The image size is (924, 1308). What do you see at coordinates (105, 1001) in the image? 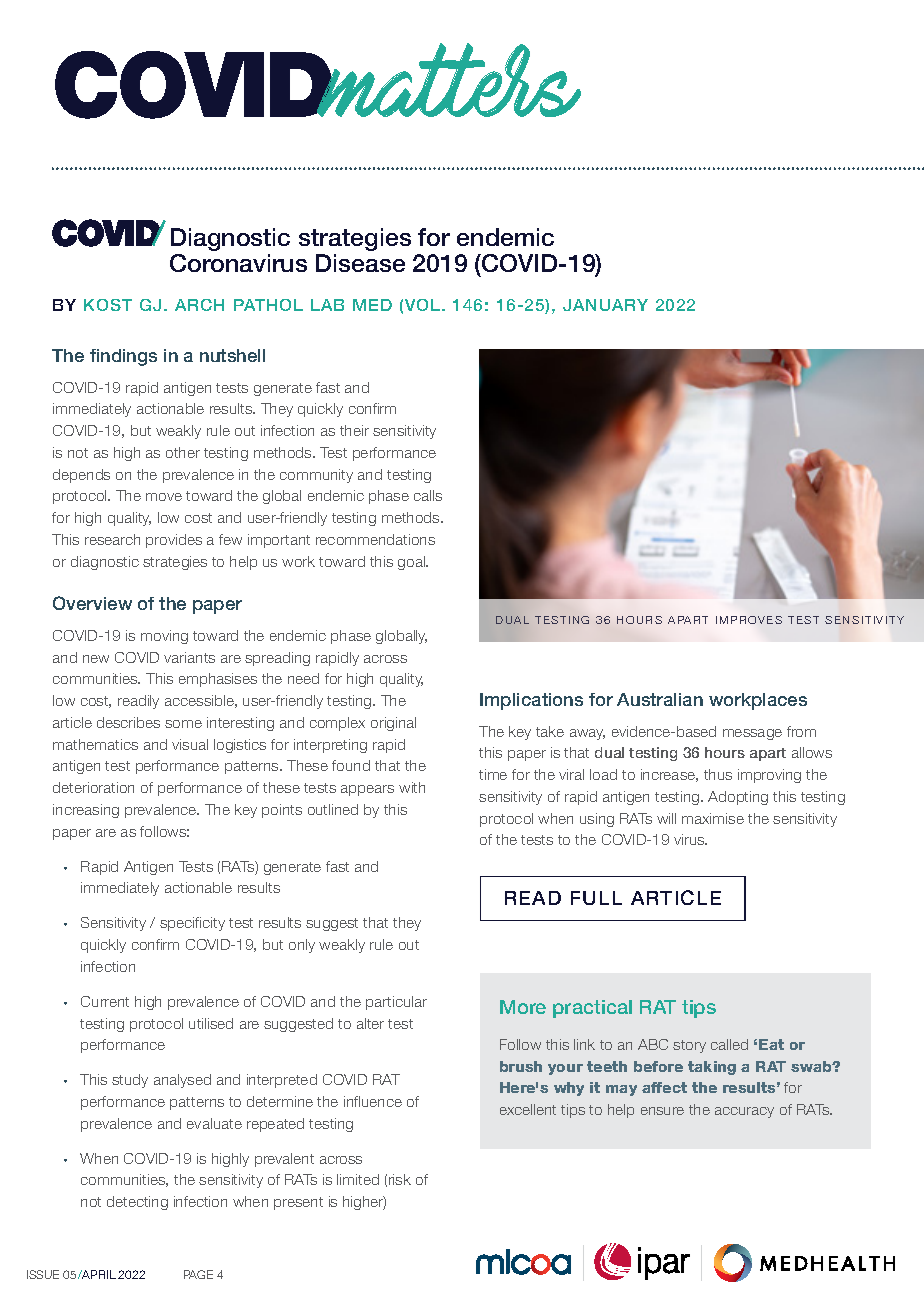
I see `Current` at bounding box center [105, 1001].
